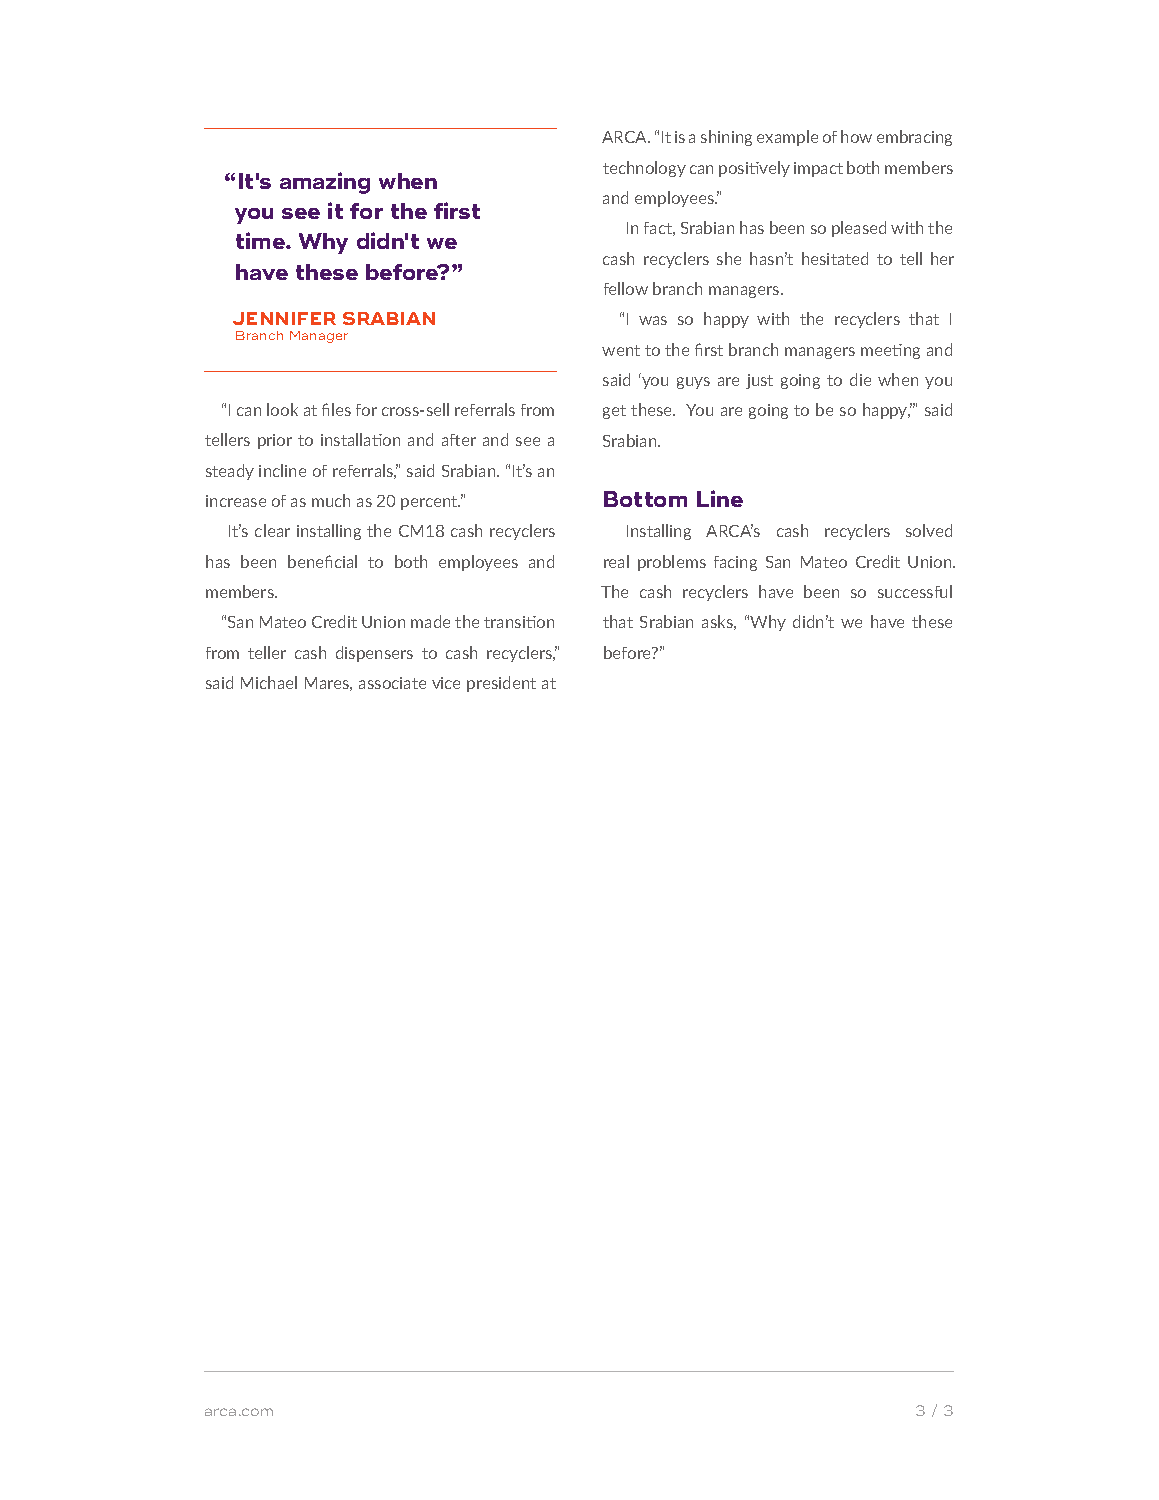  I want to click on amazing, so click(325, 183).
